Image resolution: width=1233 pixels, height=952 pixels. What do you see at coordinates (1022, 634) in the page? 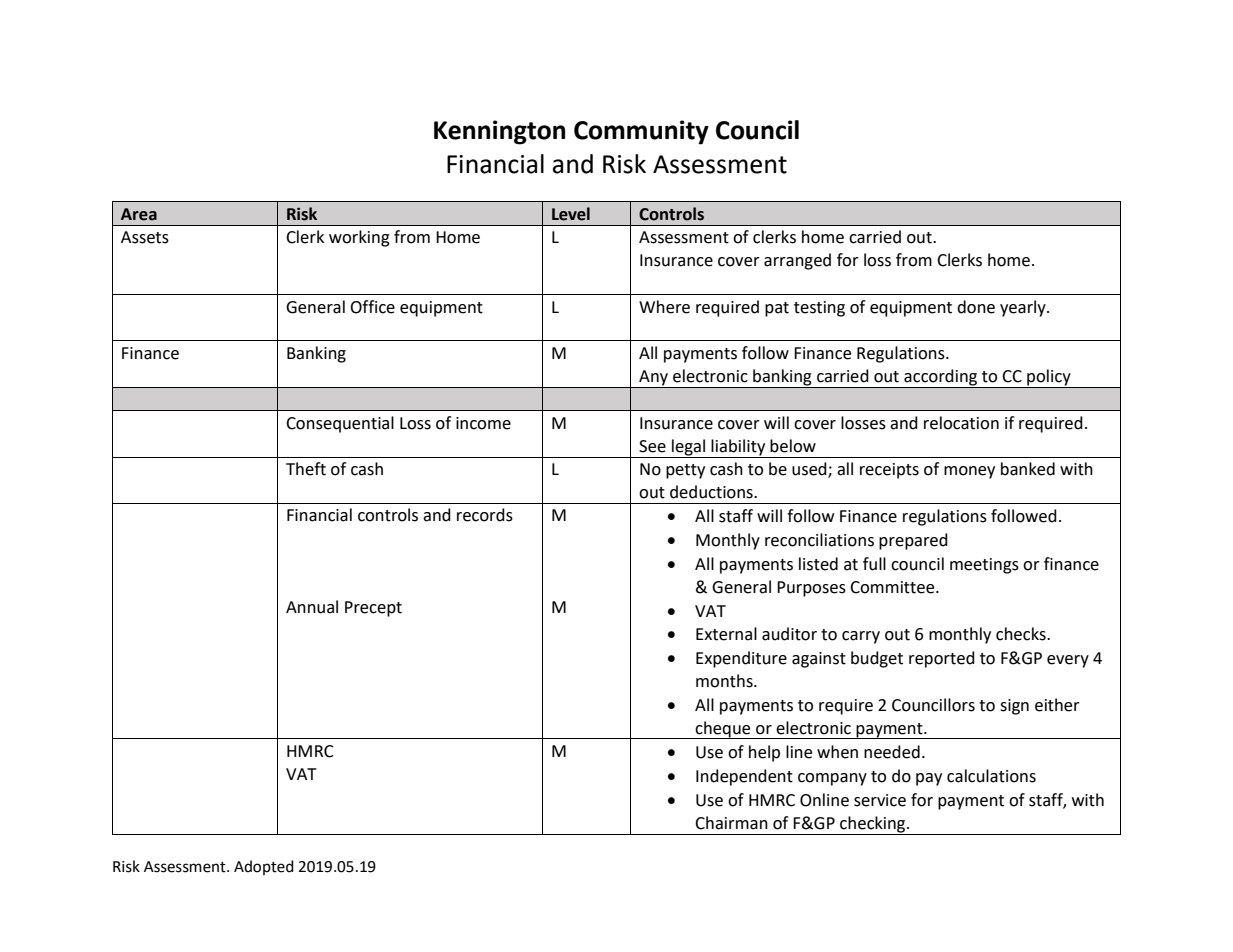
I see `checks` at bounding box center [1022, 634].
